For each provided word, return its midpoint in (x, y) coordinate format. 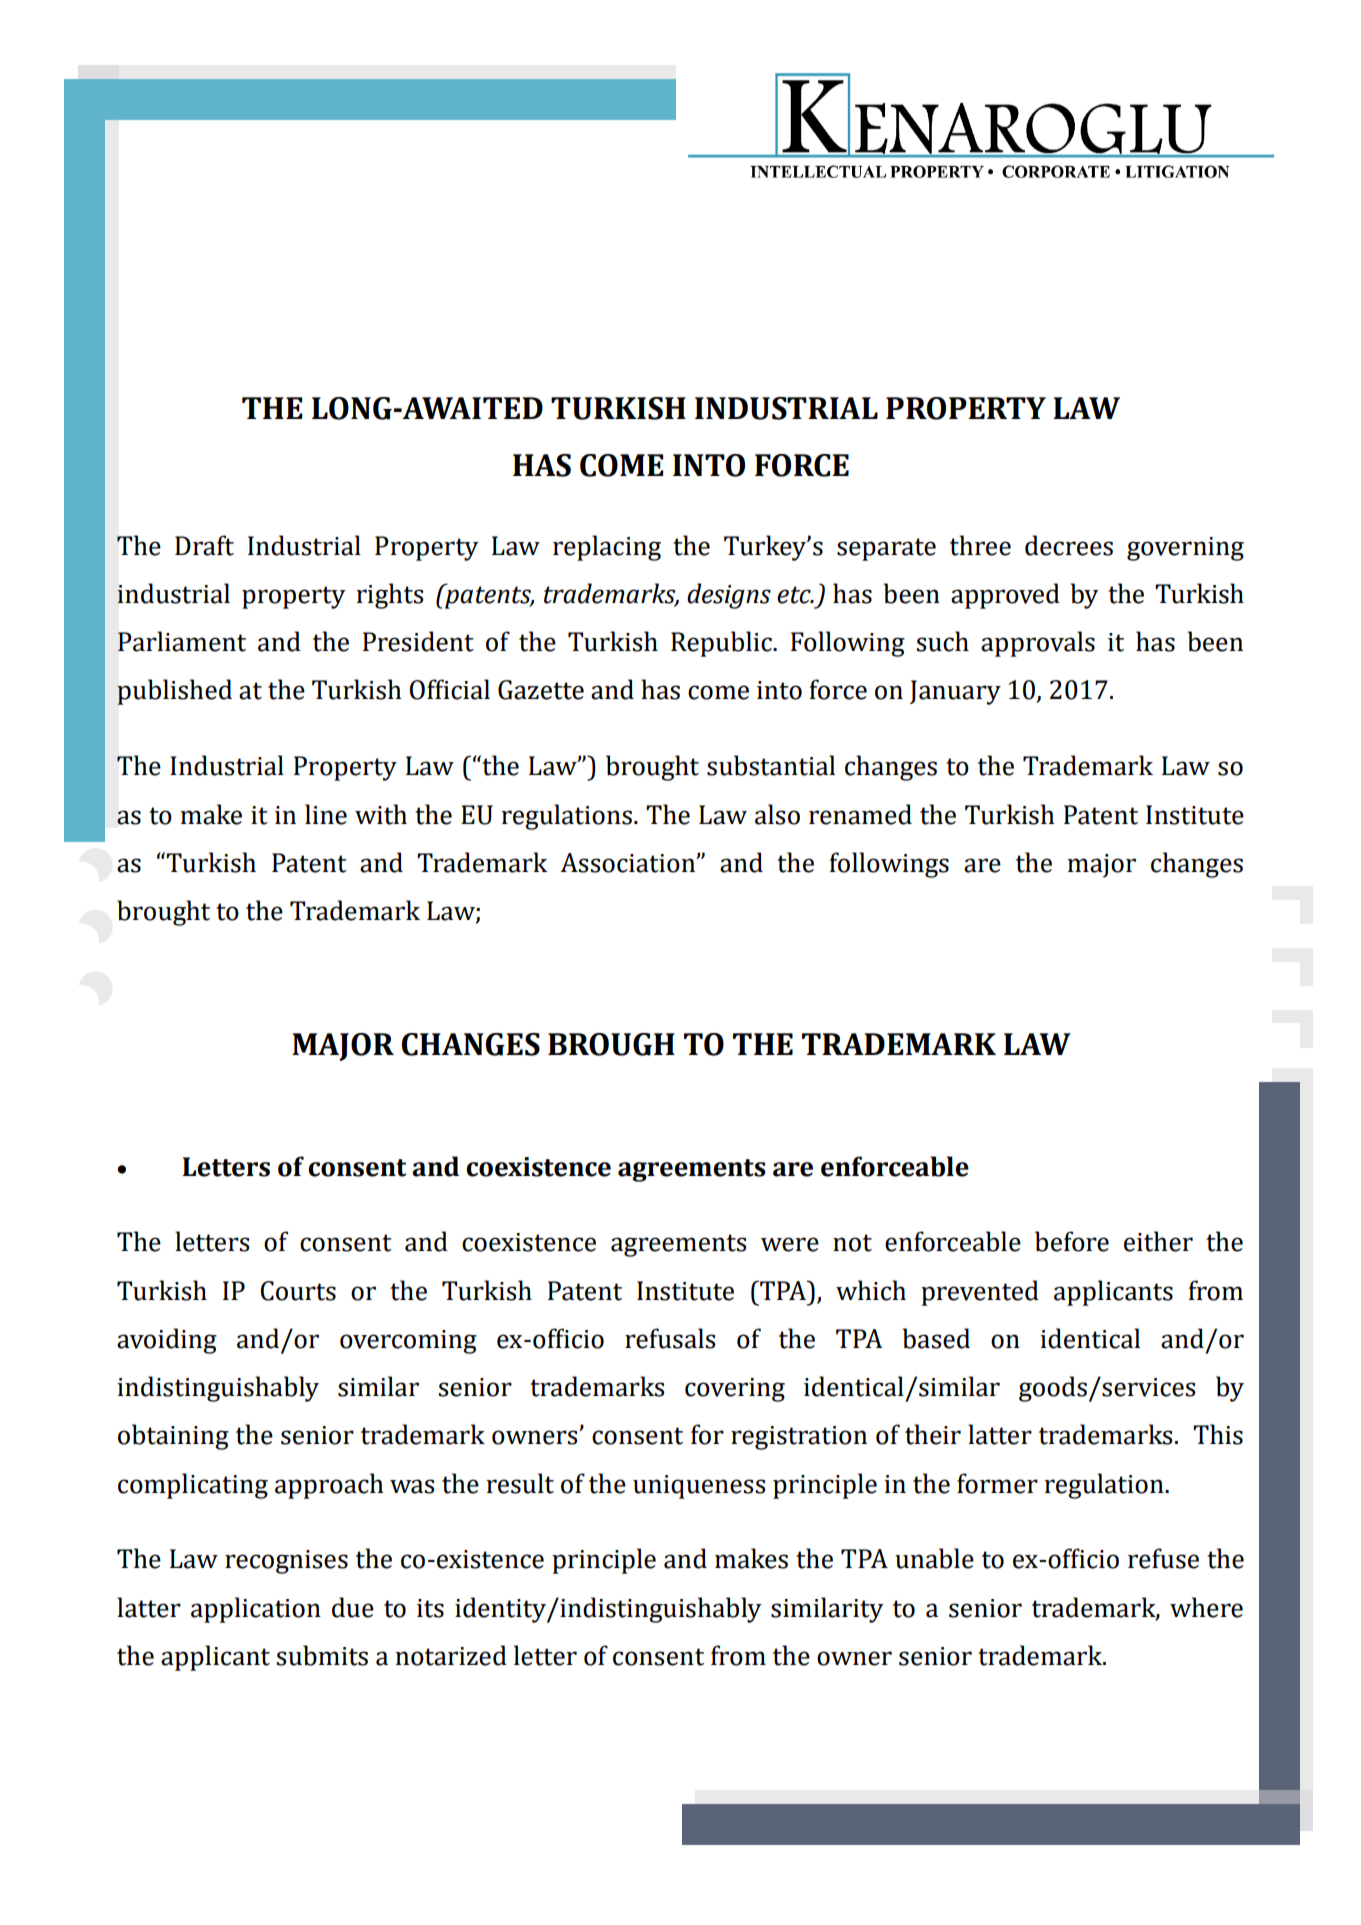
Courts (298, 1291)
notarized (451, 1655)
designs (729, 596)
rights (390, 596)
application (256, 1610)
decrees (1069, 545)
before (1072, 1241)
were (790, 1244)
